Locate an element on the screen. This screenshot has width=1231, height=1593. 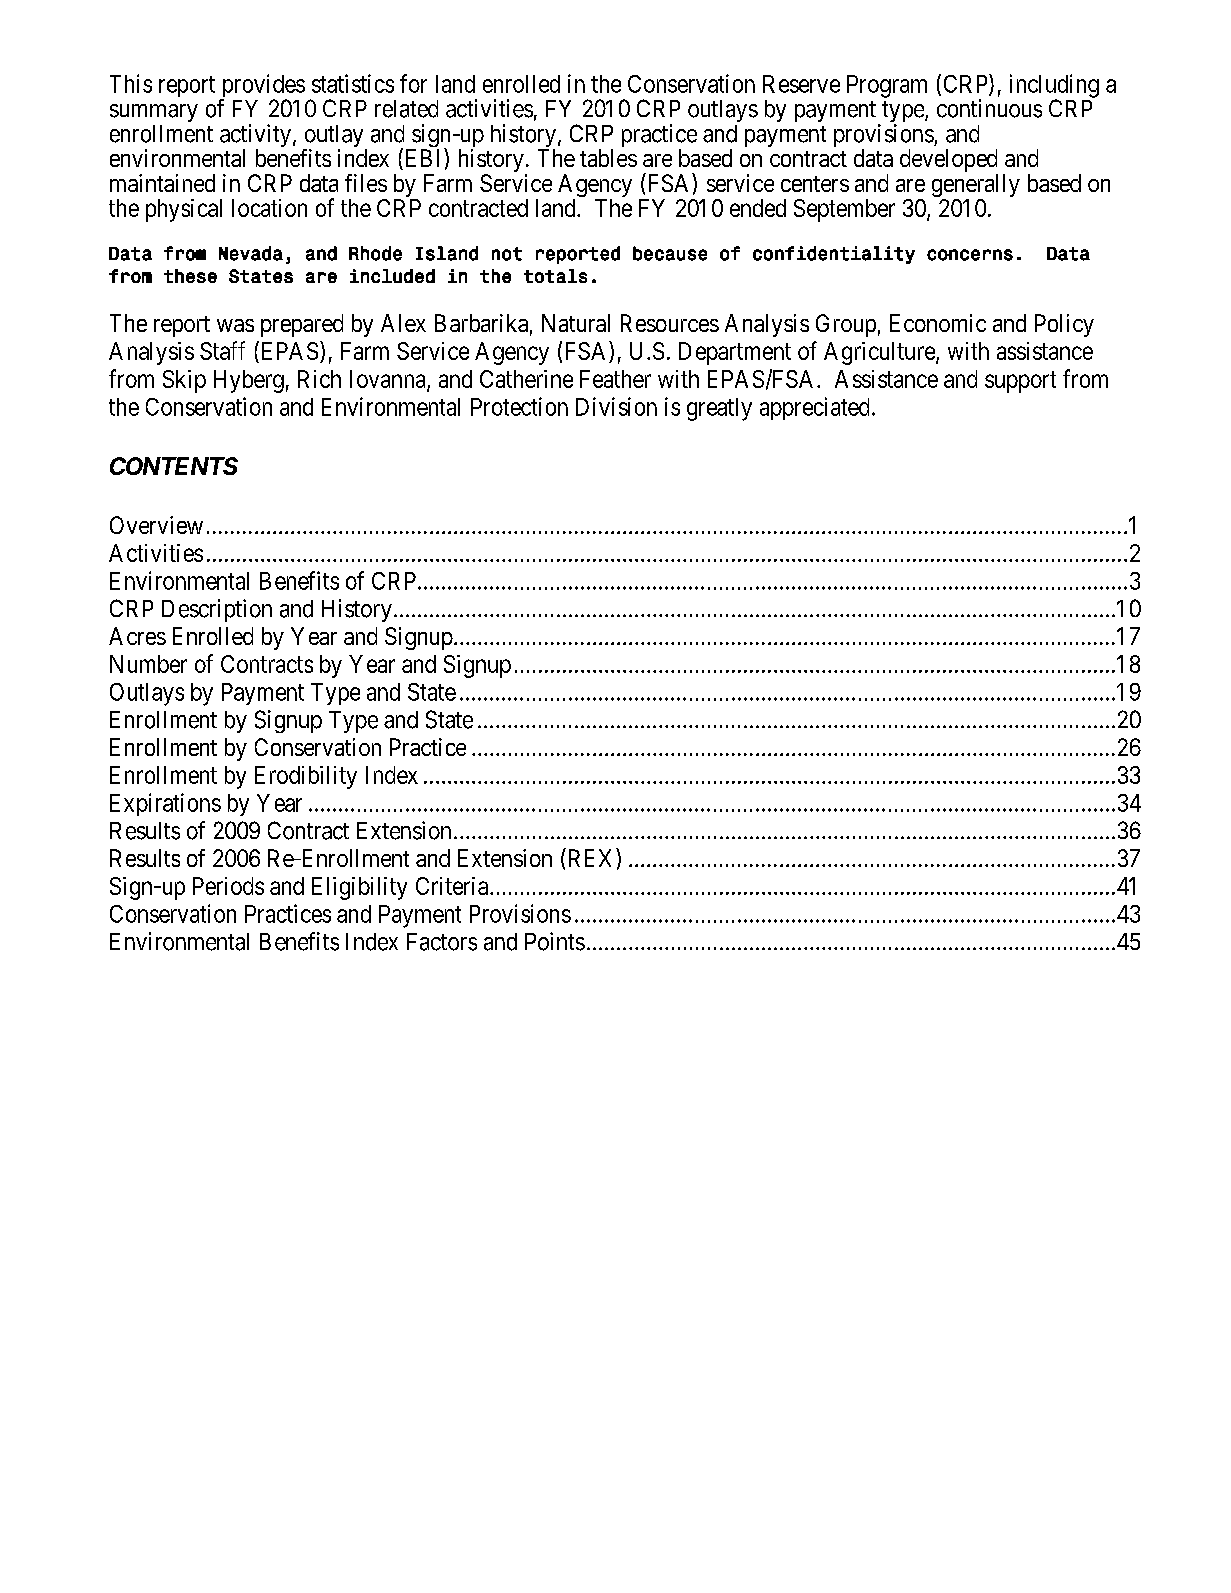
was is located at coordinates (235, 325).
